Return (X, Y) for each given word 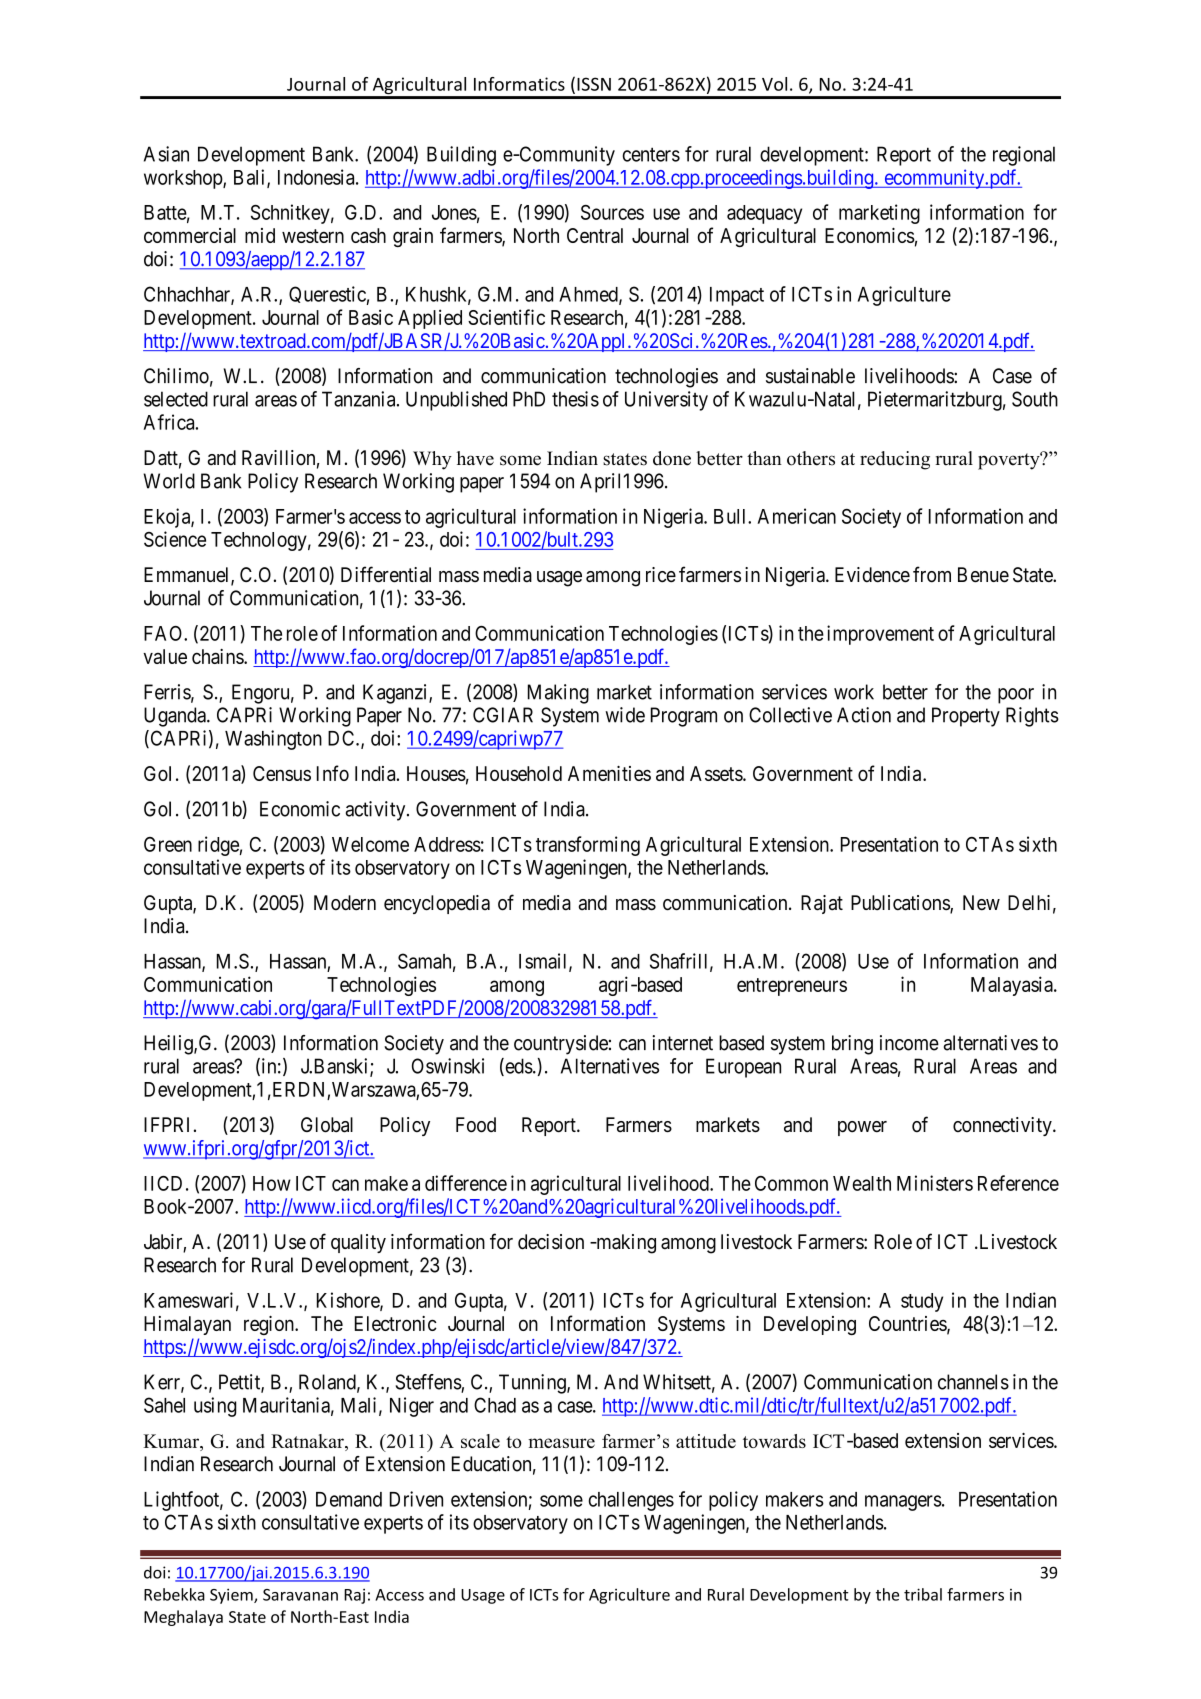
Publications (901, 904)
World (169, 481)
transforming (588, 846)
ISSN (594, 84)
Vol (774, 84)
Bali (251, 178)
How (272, 1183)
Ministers (935, 1183)
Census (282, 773)
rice (661, 575)
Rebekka (174, 1594)
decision (551, 1242)
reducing (895, 460)
